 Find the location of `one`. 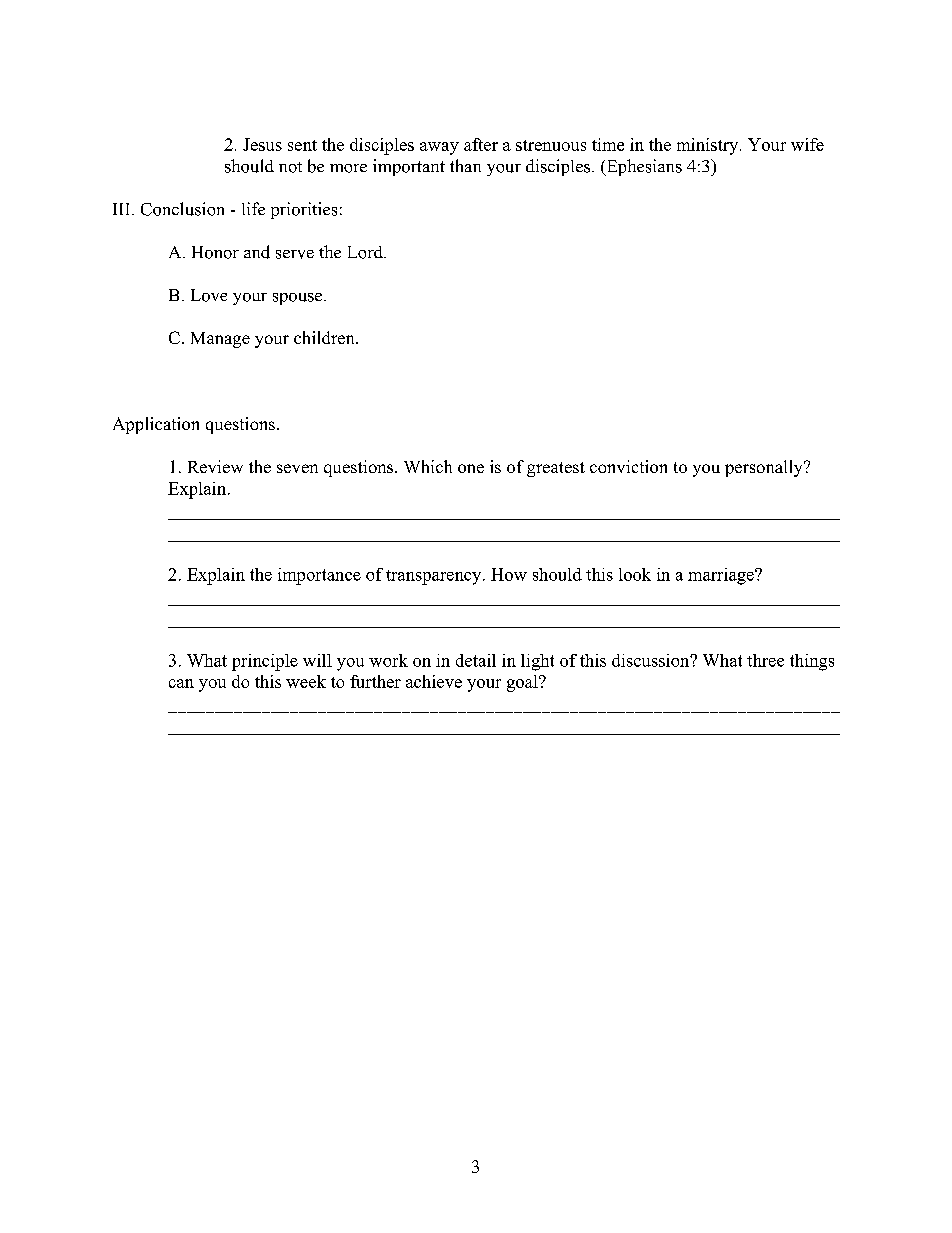

one is located at coordinates (471, 468).
